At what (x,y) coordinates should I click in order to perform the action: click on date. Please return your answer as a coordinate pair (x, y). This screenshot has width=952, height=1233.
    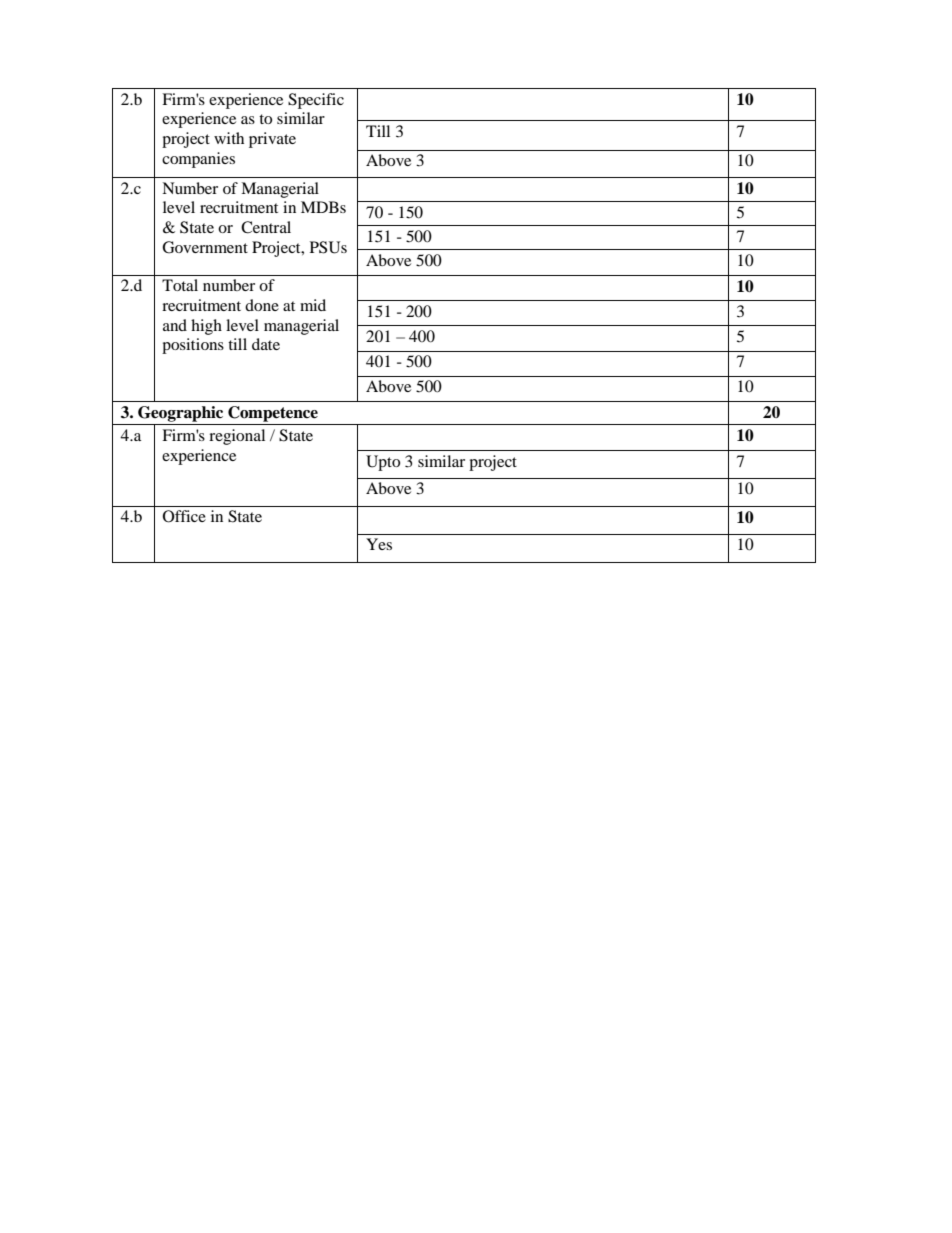
    Looking at the image, I should click on (266, 344).
